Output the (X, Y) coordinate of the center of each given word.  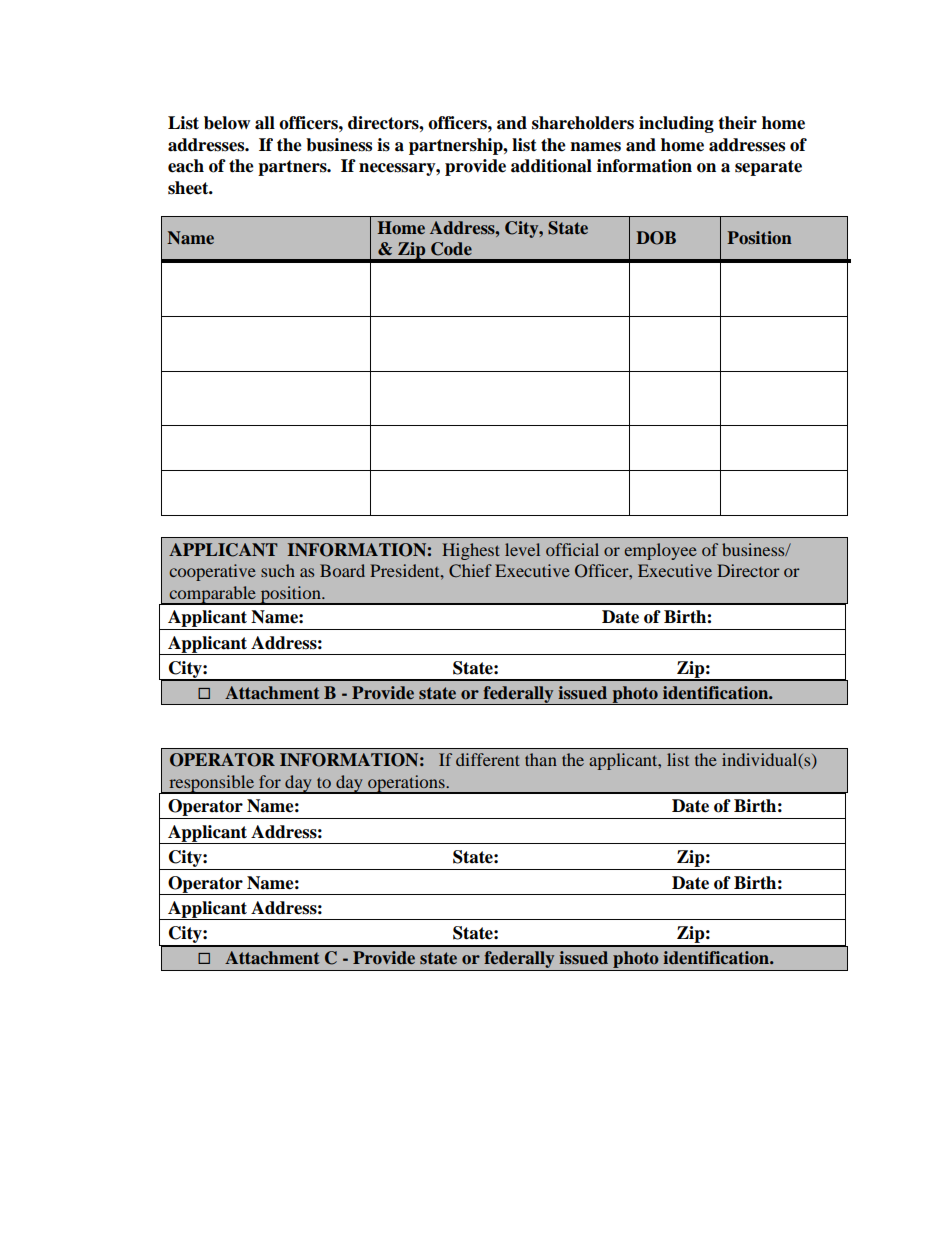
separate (768, 168)
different (488, 759)
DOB (656, 238)
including (676, 124)
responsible (211, 784)
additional (551, 166)
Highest (471, 551)
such (278, 570)
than (541, 759)
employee (660, 551)
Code (451, 249)
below (227, 123)
